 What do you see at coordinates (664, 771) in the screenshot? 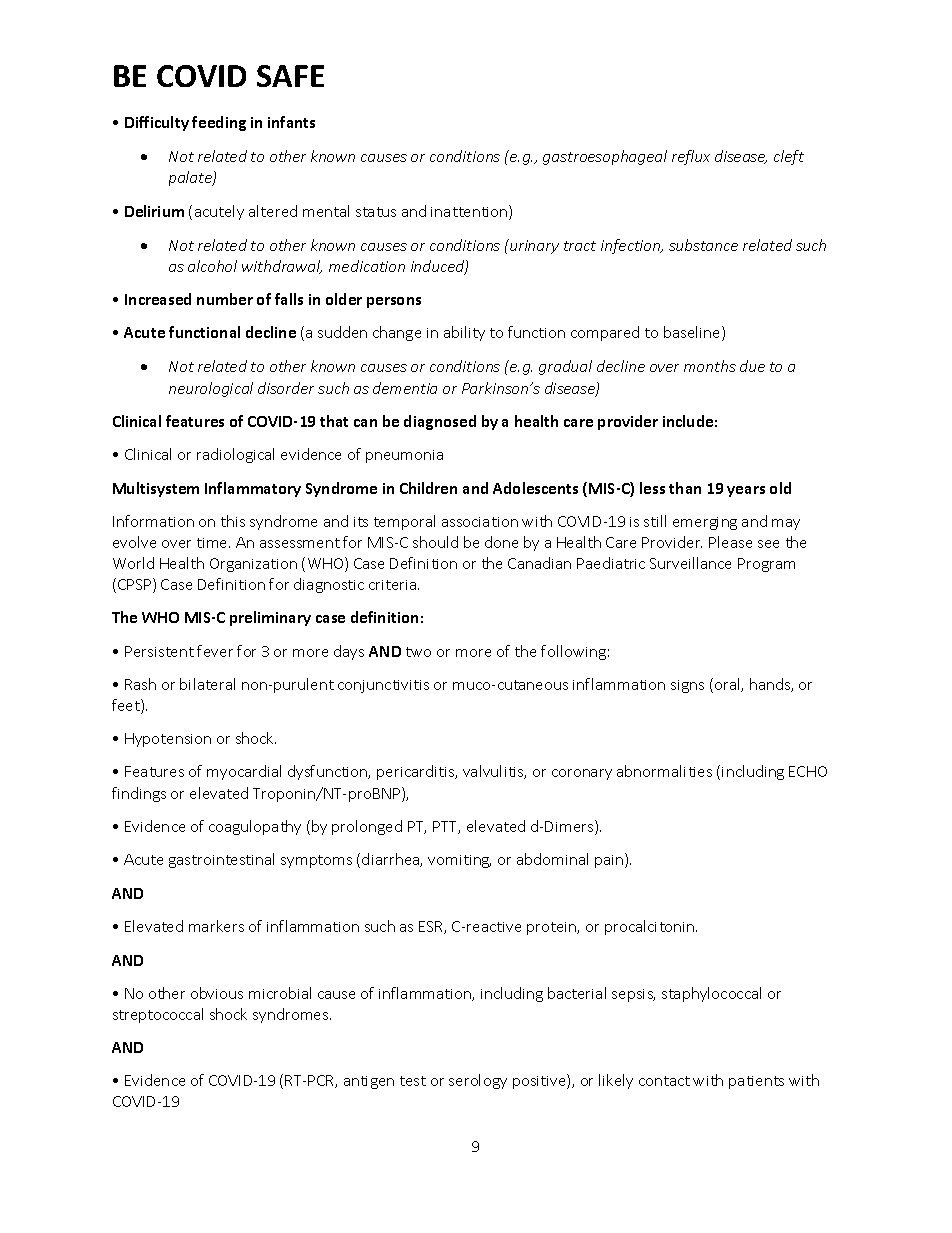
I see `abnormalities` at bounding box center [664, 771].
